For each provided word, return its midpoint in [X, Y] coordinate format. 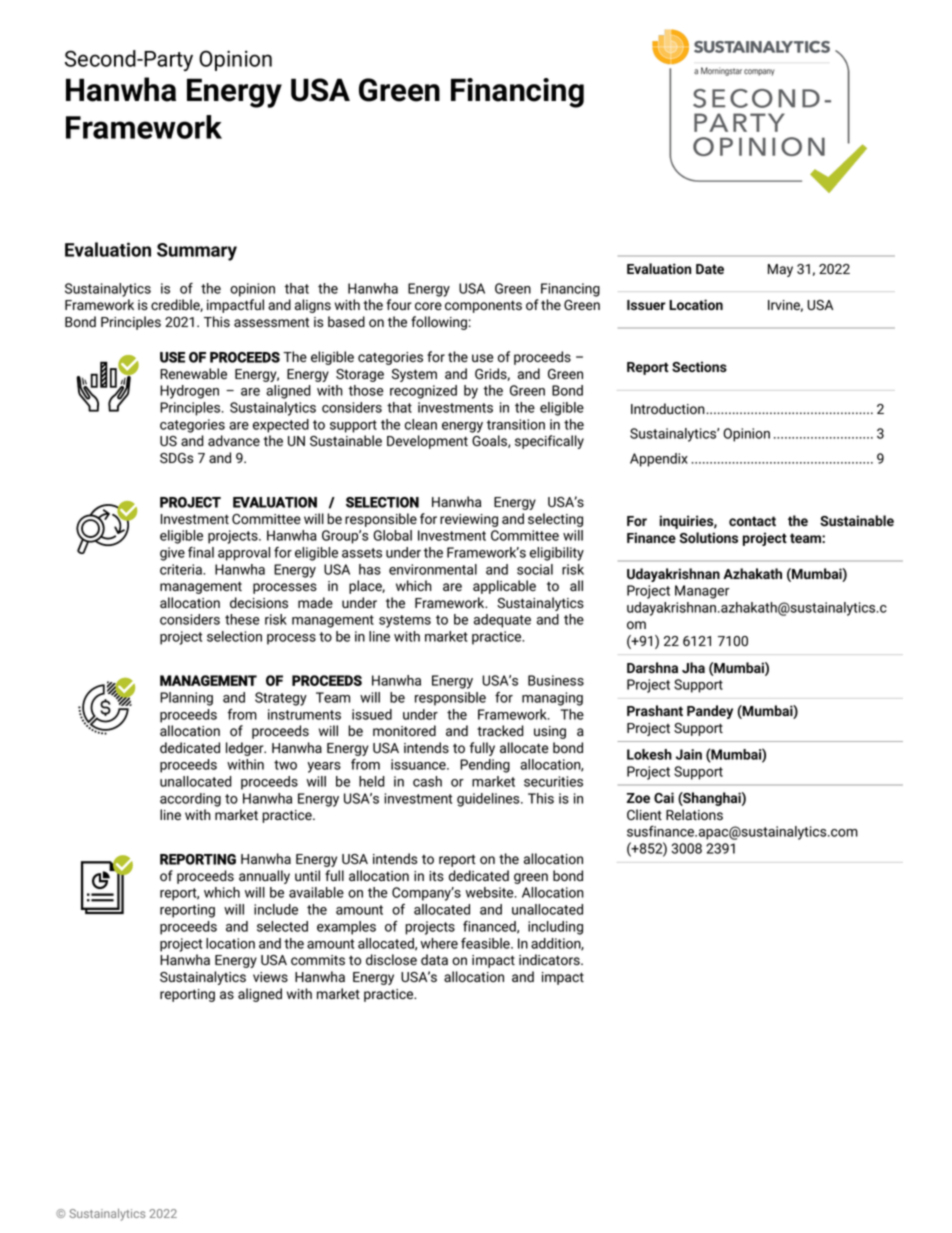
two [285, 765]
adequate [502, 621]
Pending [485, 766]
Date [710, 269]
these [242, 619]
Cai [664, 797]
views [270, 977]
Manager [702, 592]
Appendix [659, 460]
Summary [197, 252]
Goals [490, 441]
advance [234, 441]
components [483, 306]
